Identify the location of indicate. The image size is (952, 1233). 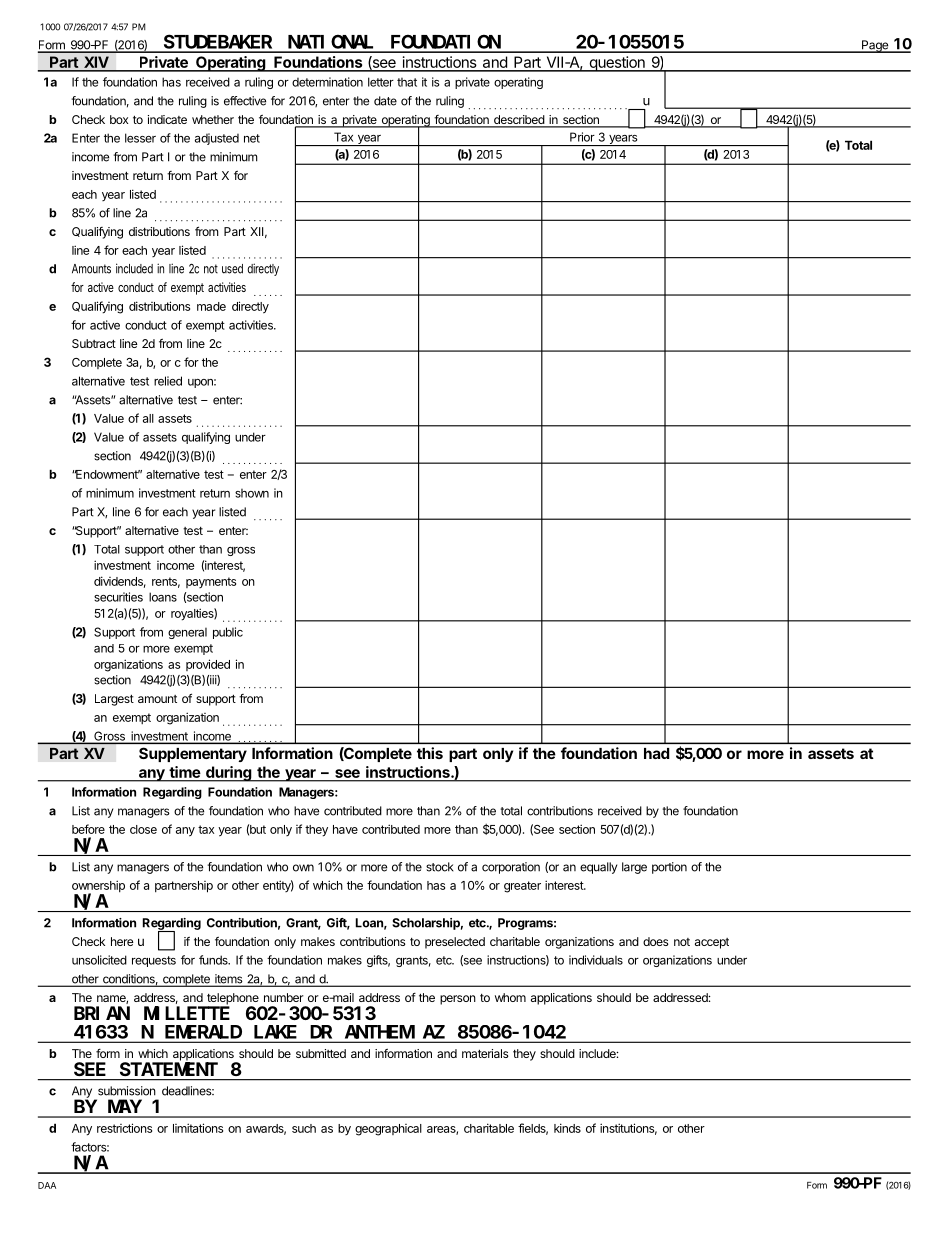
(167, 119).
